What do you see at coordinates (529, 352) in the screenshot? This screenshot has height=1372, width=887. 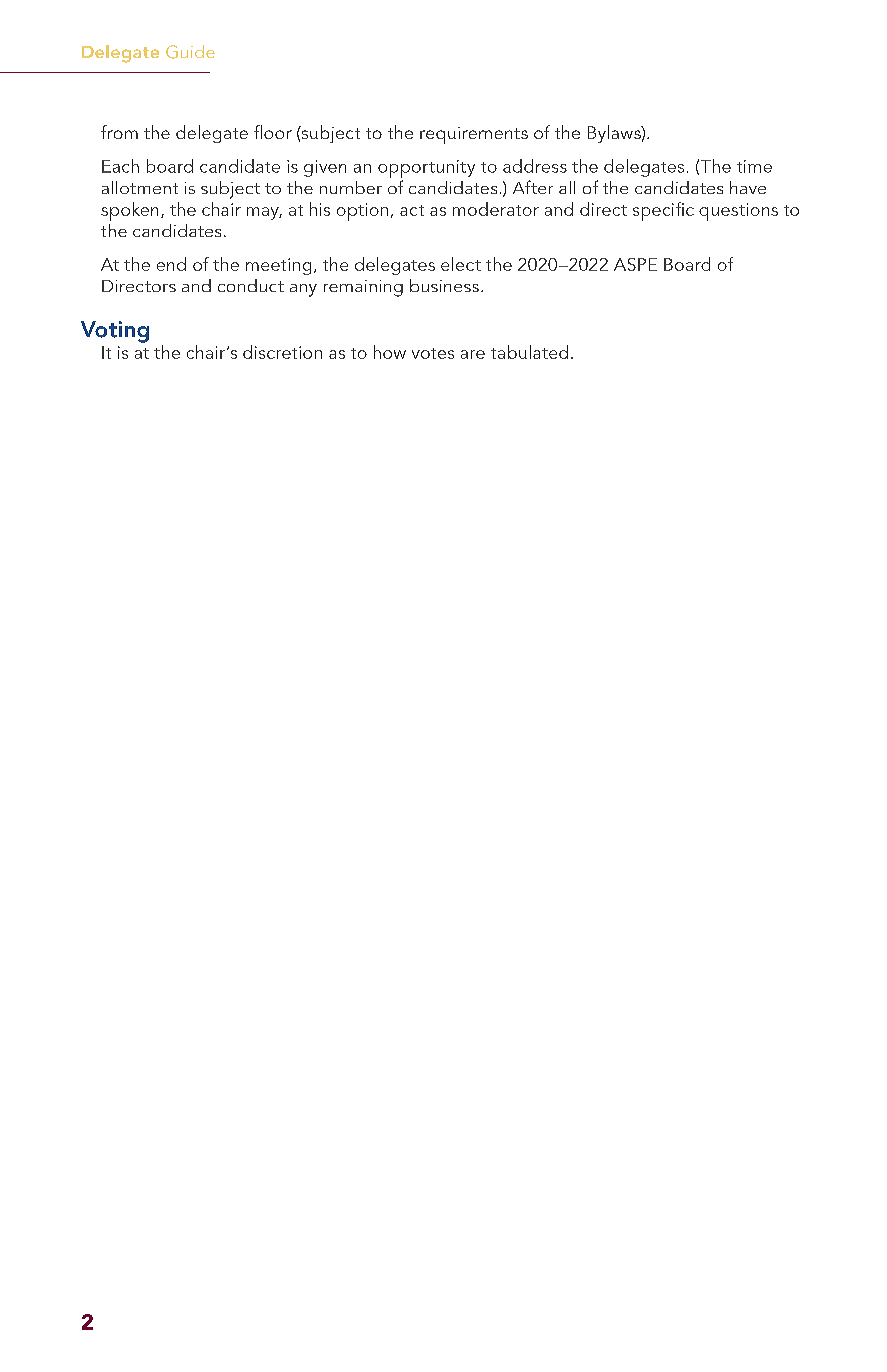 I see `tabulated` at bounding box center [529, 352].
